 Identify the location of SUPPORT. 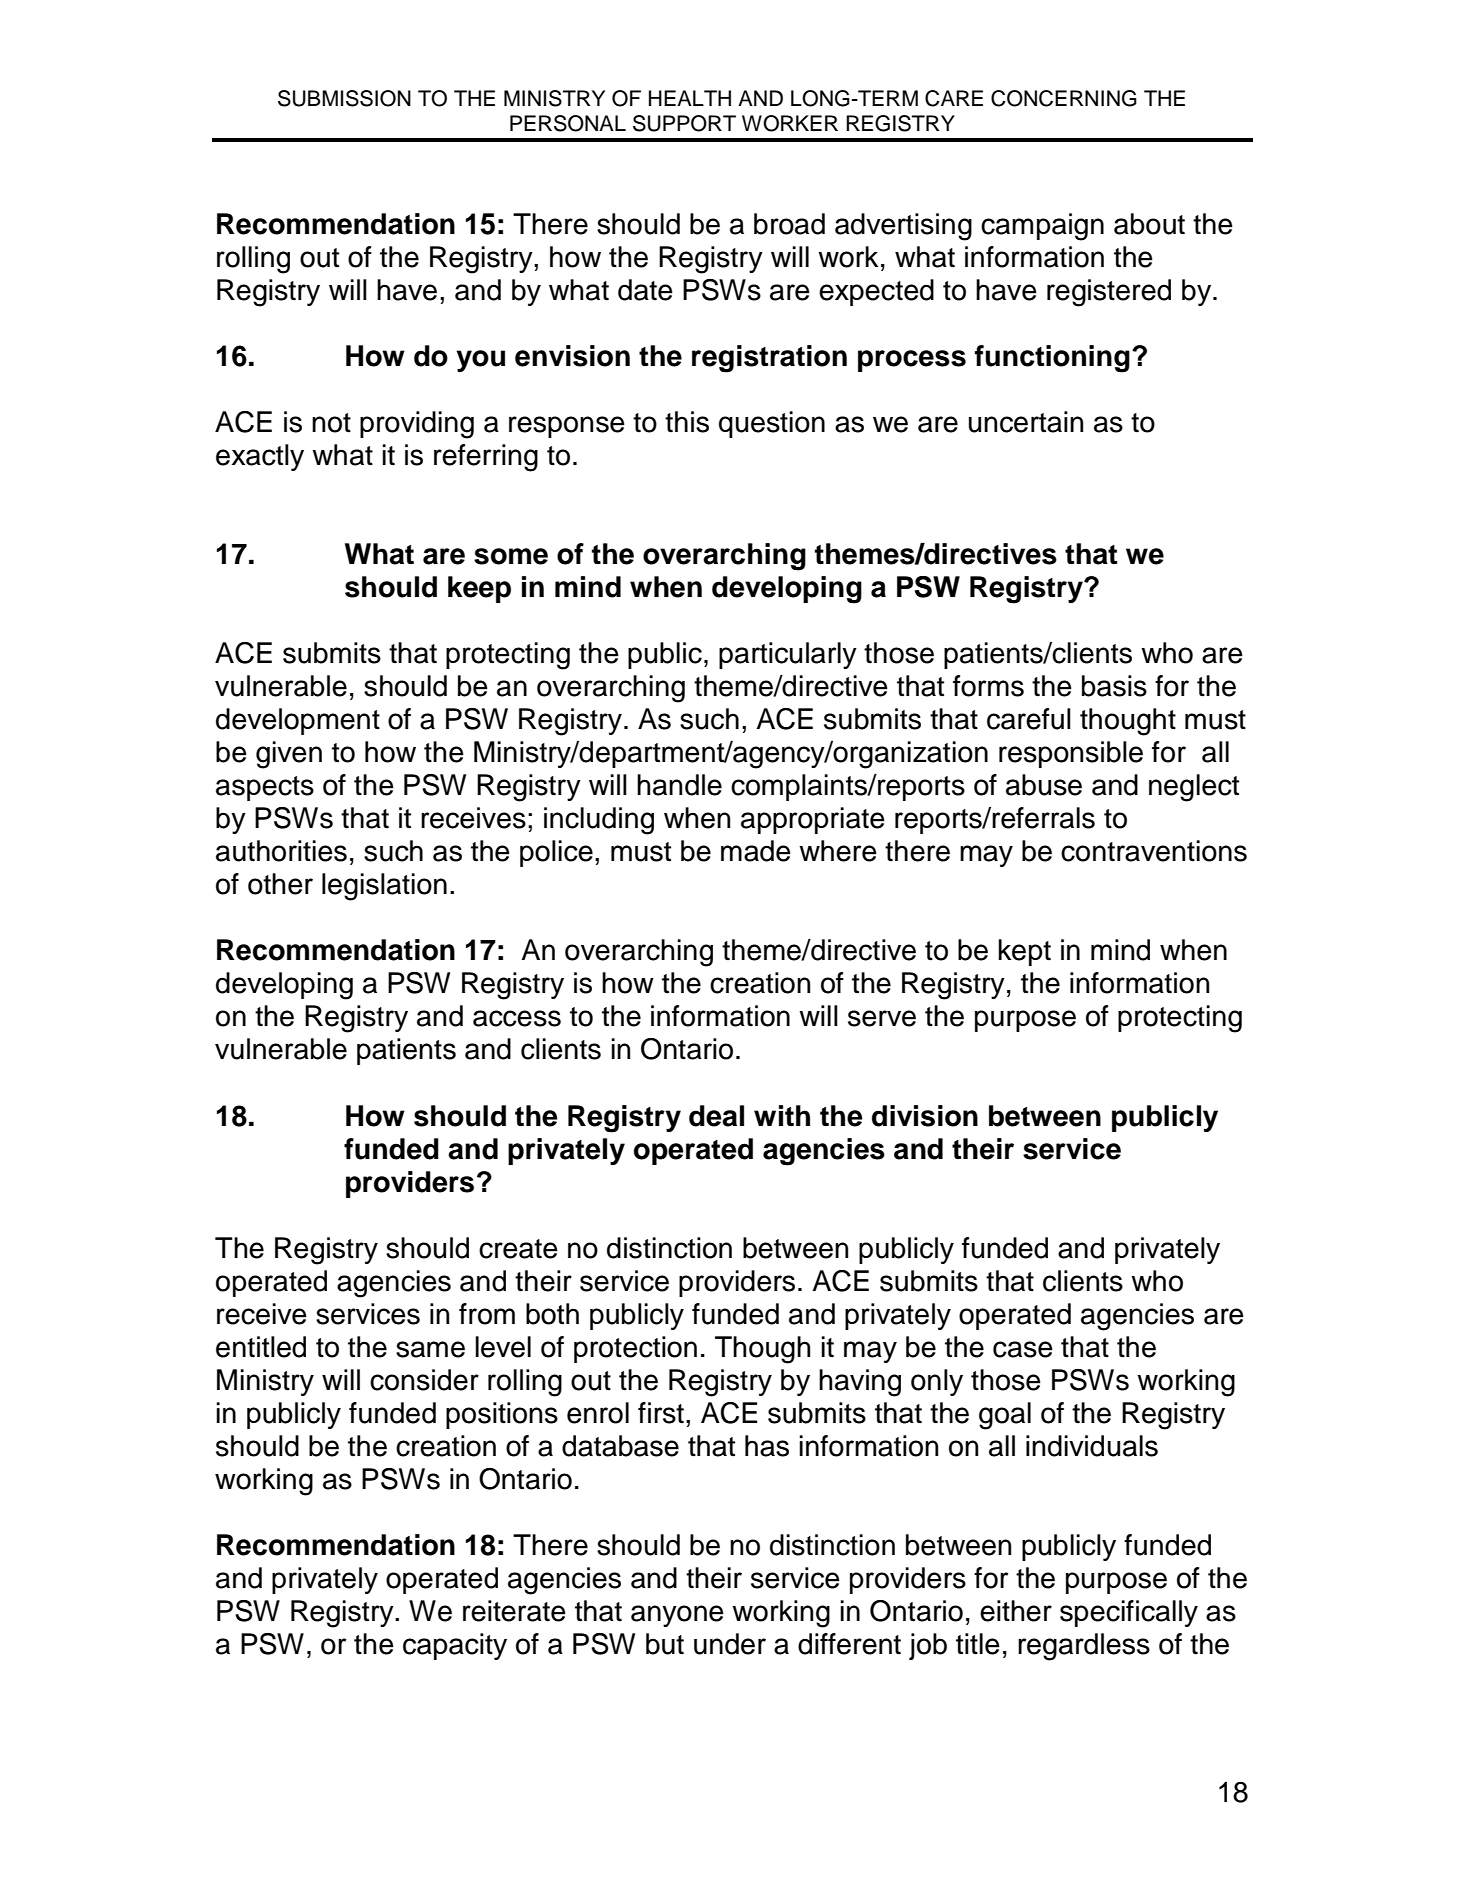
(684, 123).
